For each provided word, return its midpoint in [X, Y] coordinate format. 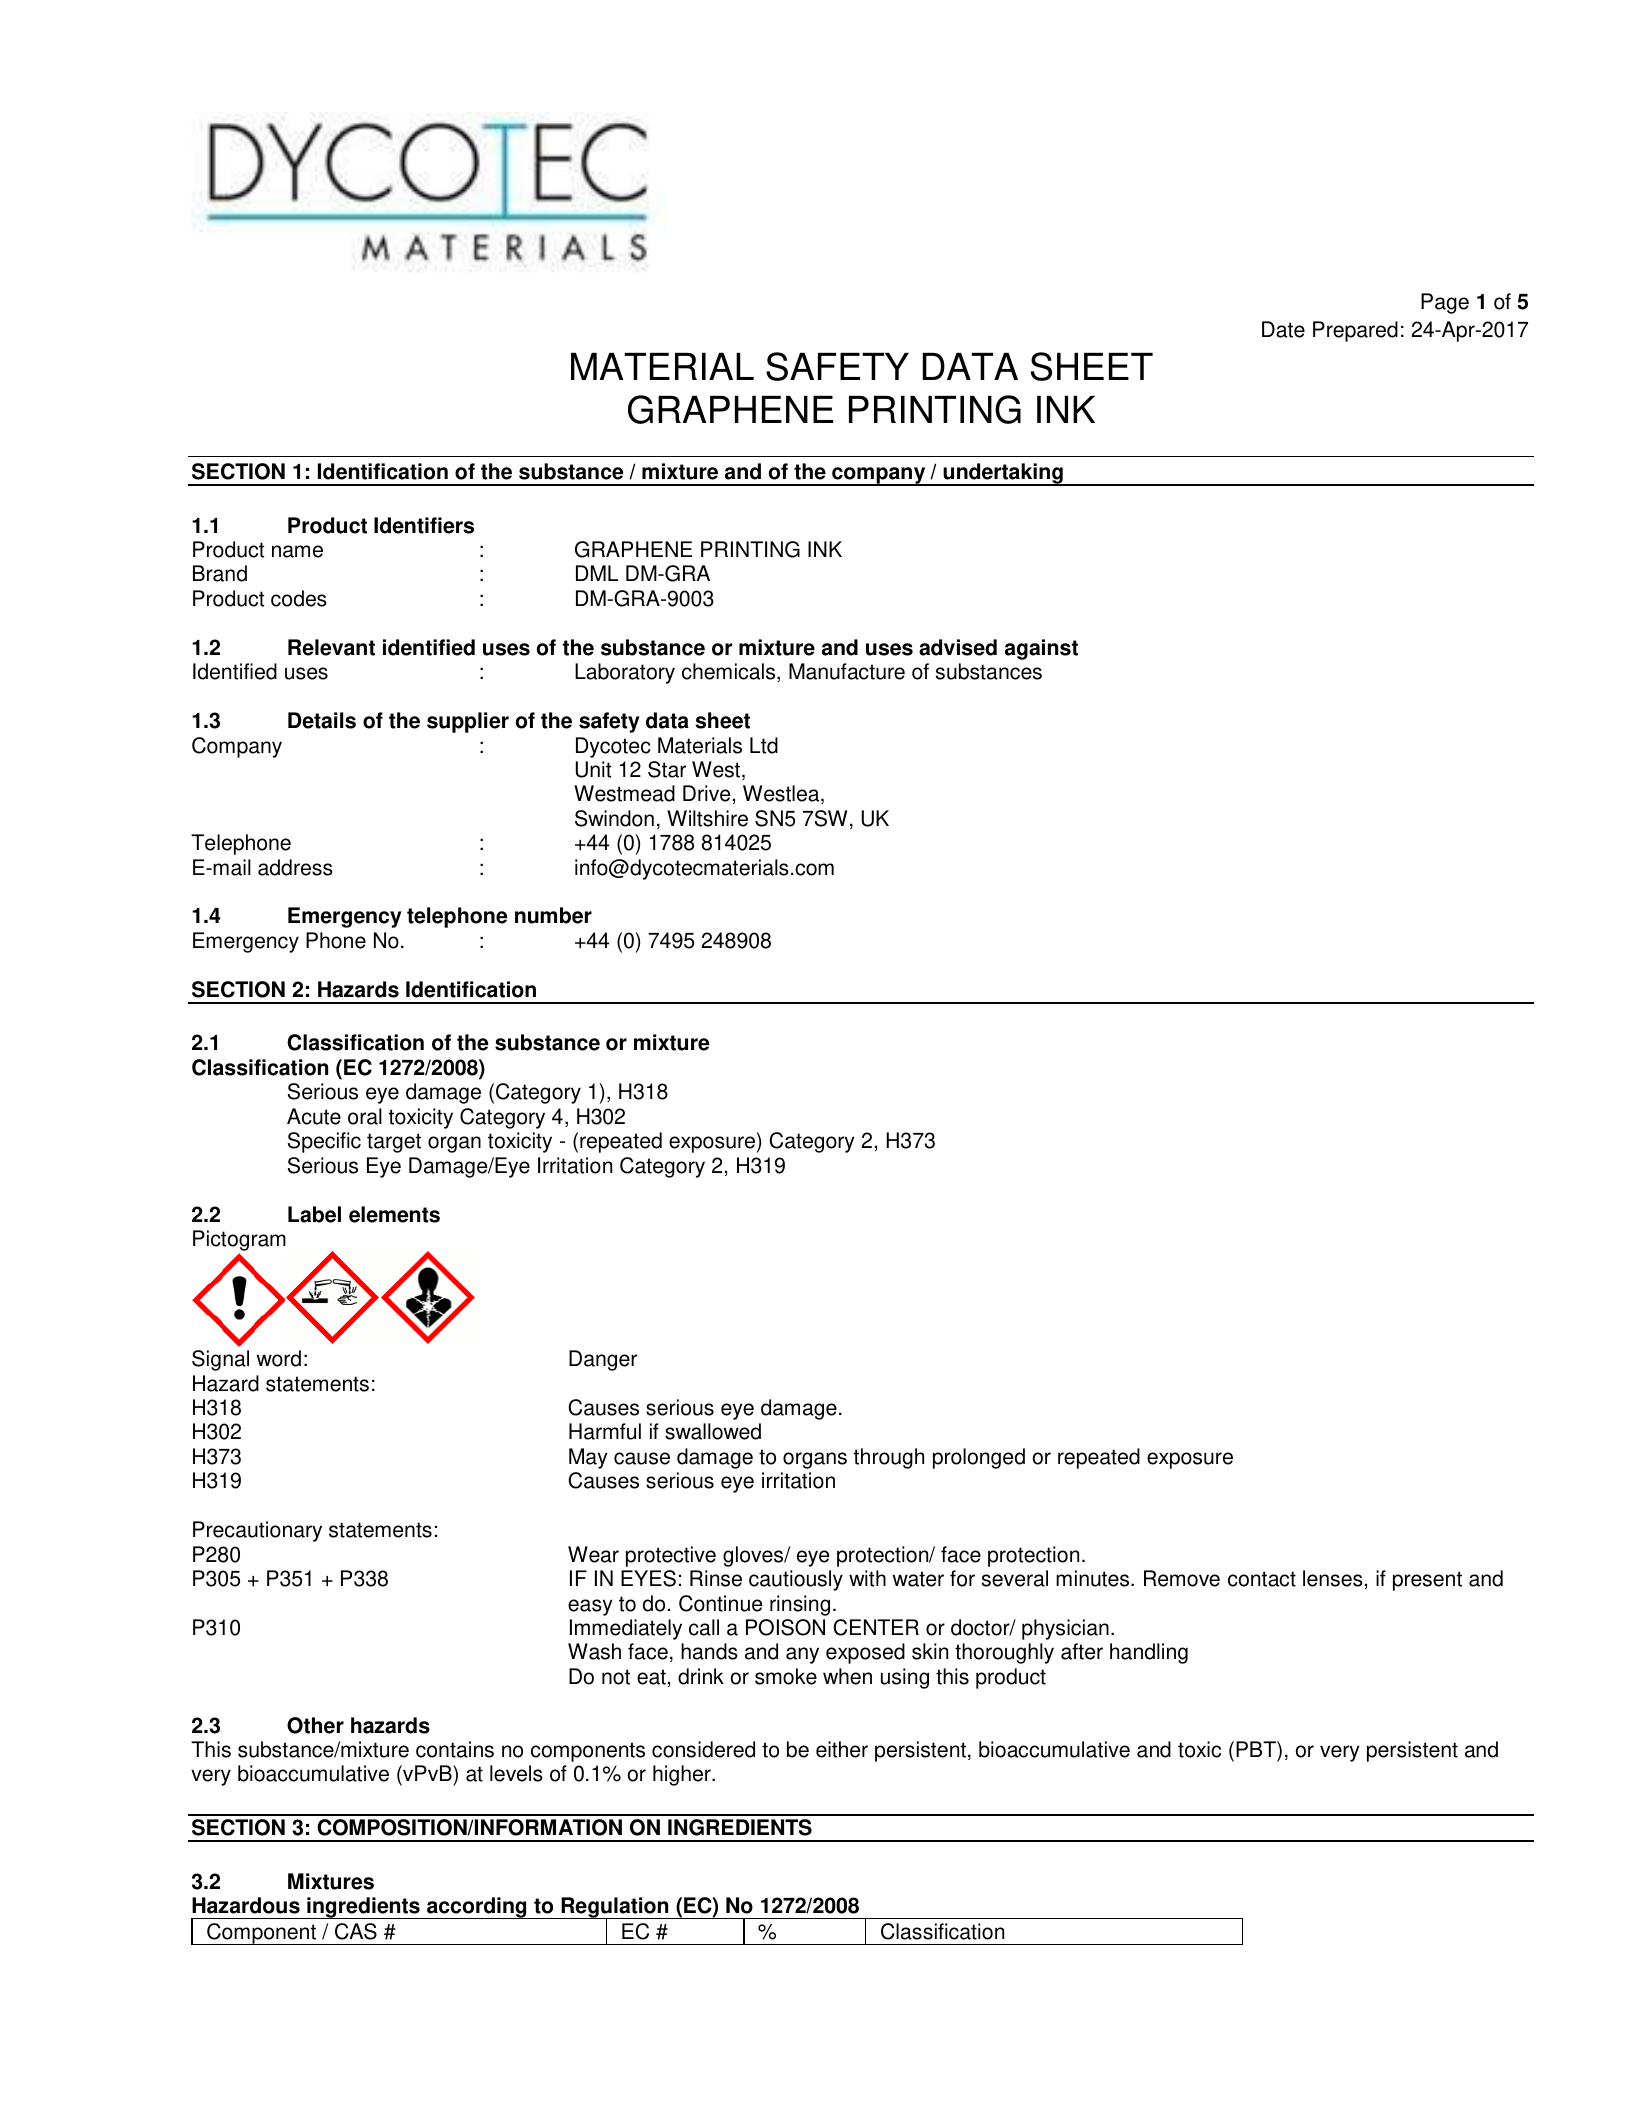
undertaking [1003, 474]
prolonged [979, 1458]
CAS [356, 1931]
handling [1149, 1653]
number [553, 915]
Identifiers [424, 525]
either [842, 1749]
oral [365, 1116]
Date [1283, 329]
